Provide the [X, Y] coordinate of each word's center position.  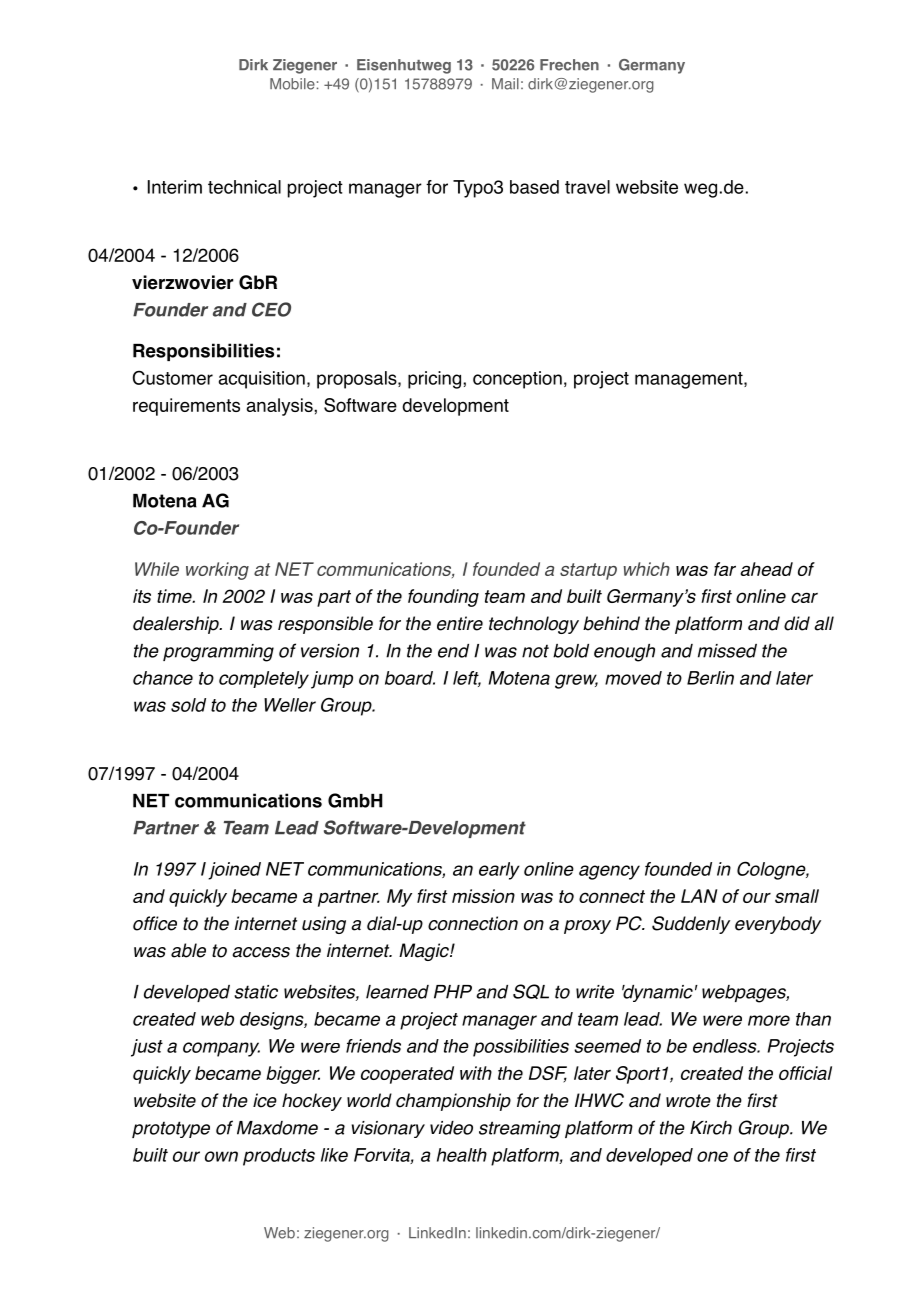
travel [587, 187]
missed [727, 651]
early [499, 871]
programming [218, 653]
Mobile [292, 84]
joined [234, 871]
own [221, 1156]
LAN [699, 896]
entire [460, 623]
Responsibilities [203, 352]
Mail [505, 84]
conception [517, 380]
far [725, 569]
